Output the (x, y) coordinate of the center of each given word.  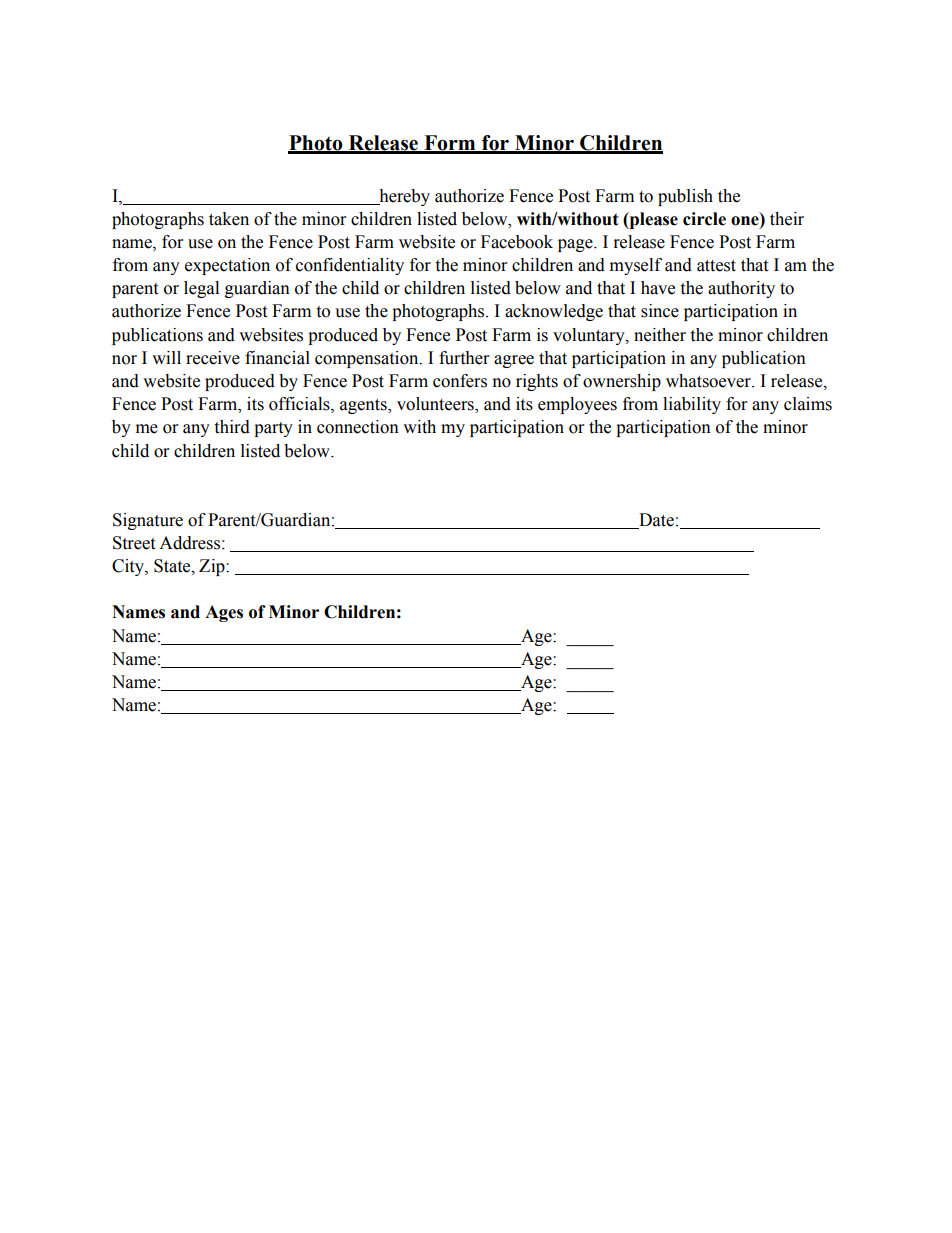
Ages (224, 613)
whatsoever (709, 381)
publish (685, 197)
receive (213, 358)
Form (450, 144)
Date (655, 521)
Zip (213, 567)
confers (460, 381)
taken (229, 219)
